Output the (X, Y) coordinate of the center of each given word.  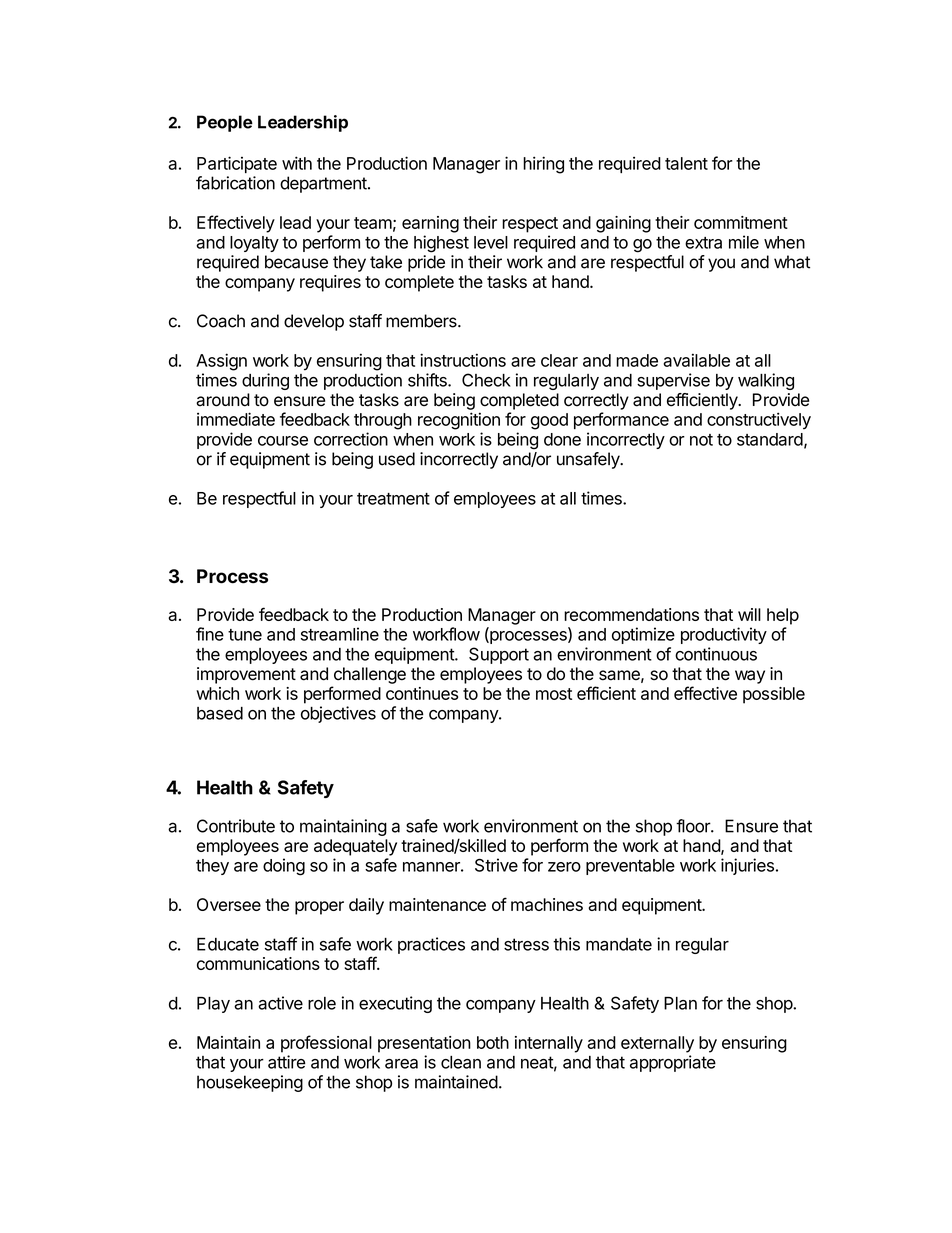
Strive (496, 865)
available (696, 360)
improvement (246, 675)
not (701, 440)
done (562, 439)
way (750, 677)
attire (287, 1062)
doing (284, 867)
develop (314, 322)
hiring (543, 165)
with (297, 163)
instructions (463, 360)
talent (686, 163)
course (283, 441)
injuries (747, 866)
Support (499, 655)
